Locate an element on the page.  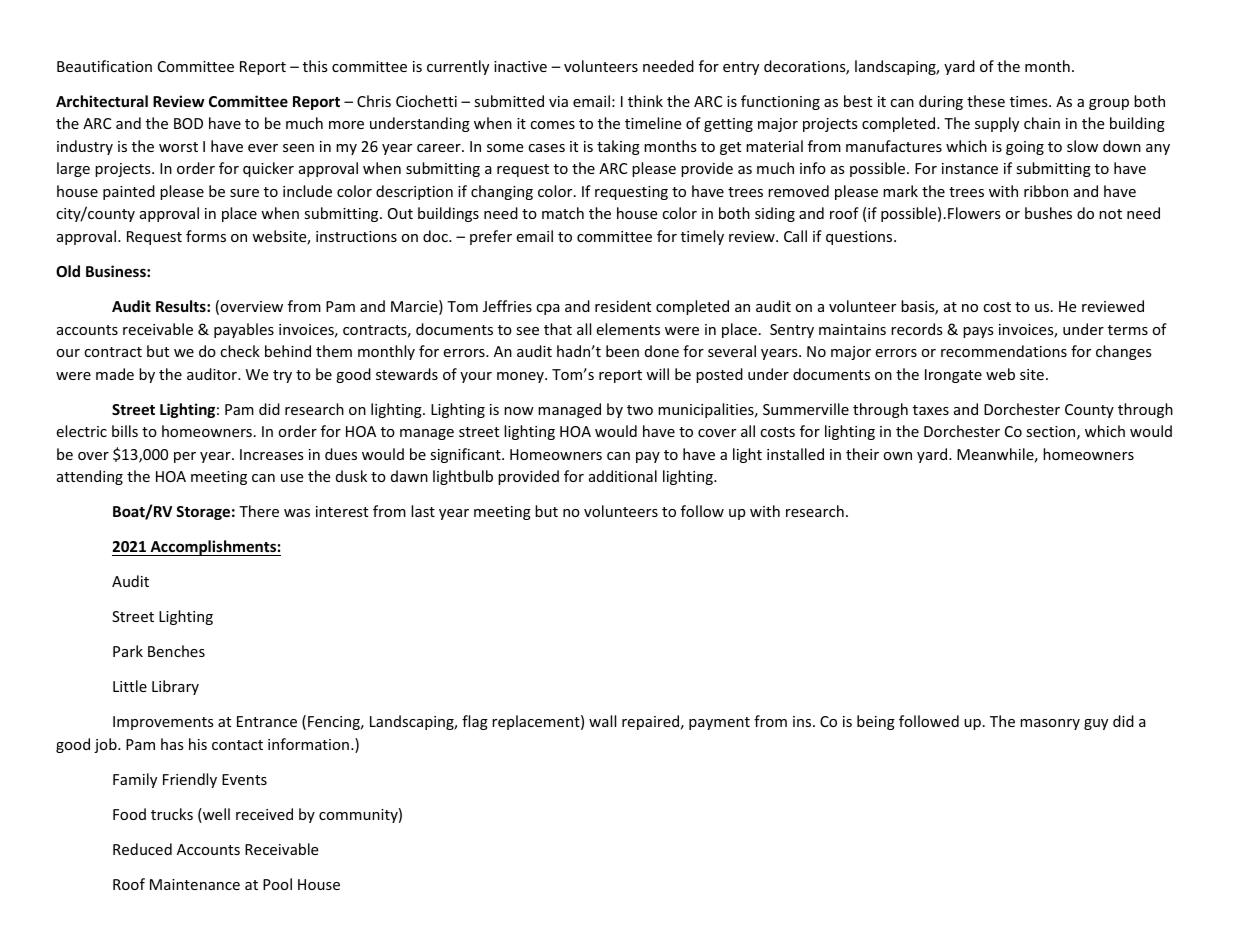
BOD is located at coordinates (188, 123).
